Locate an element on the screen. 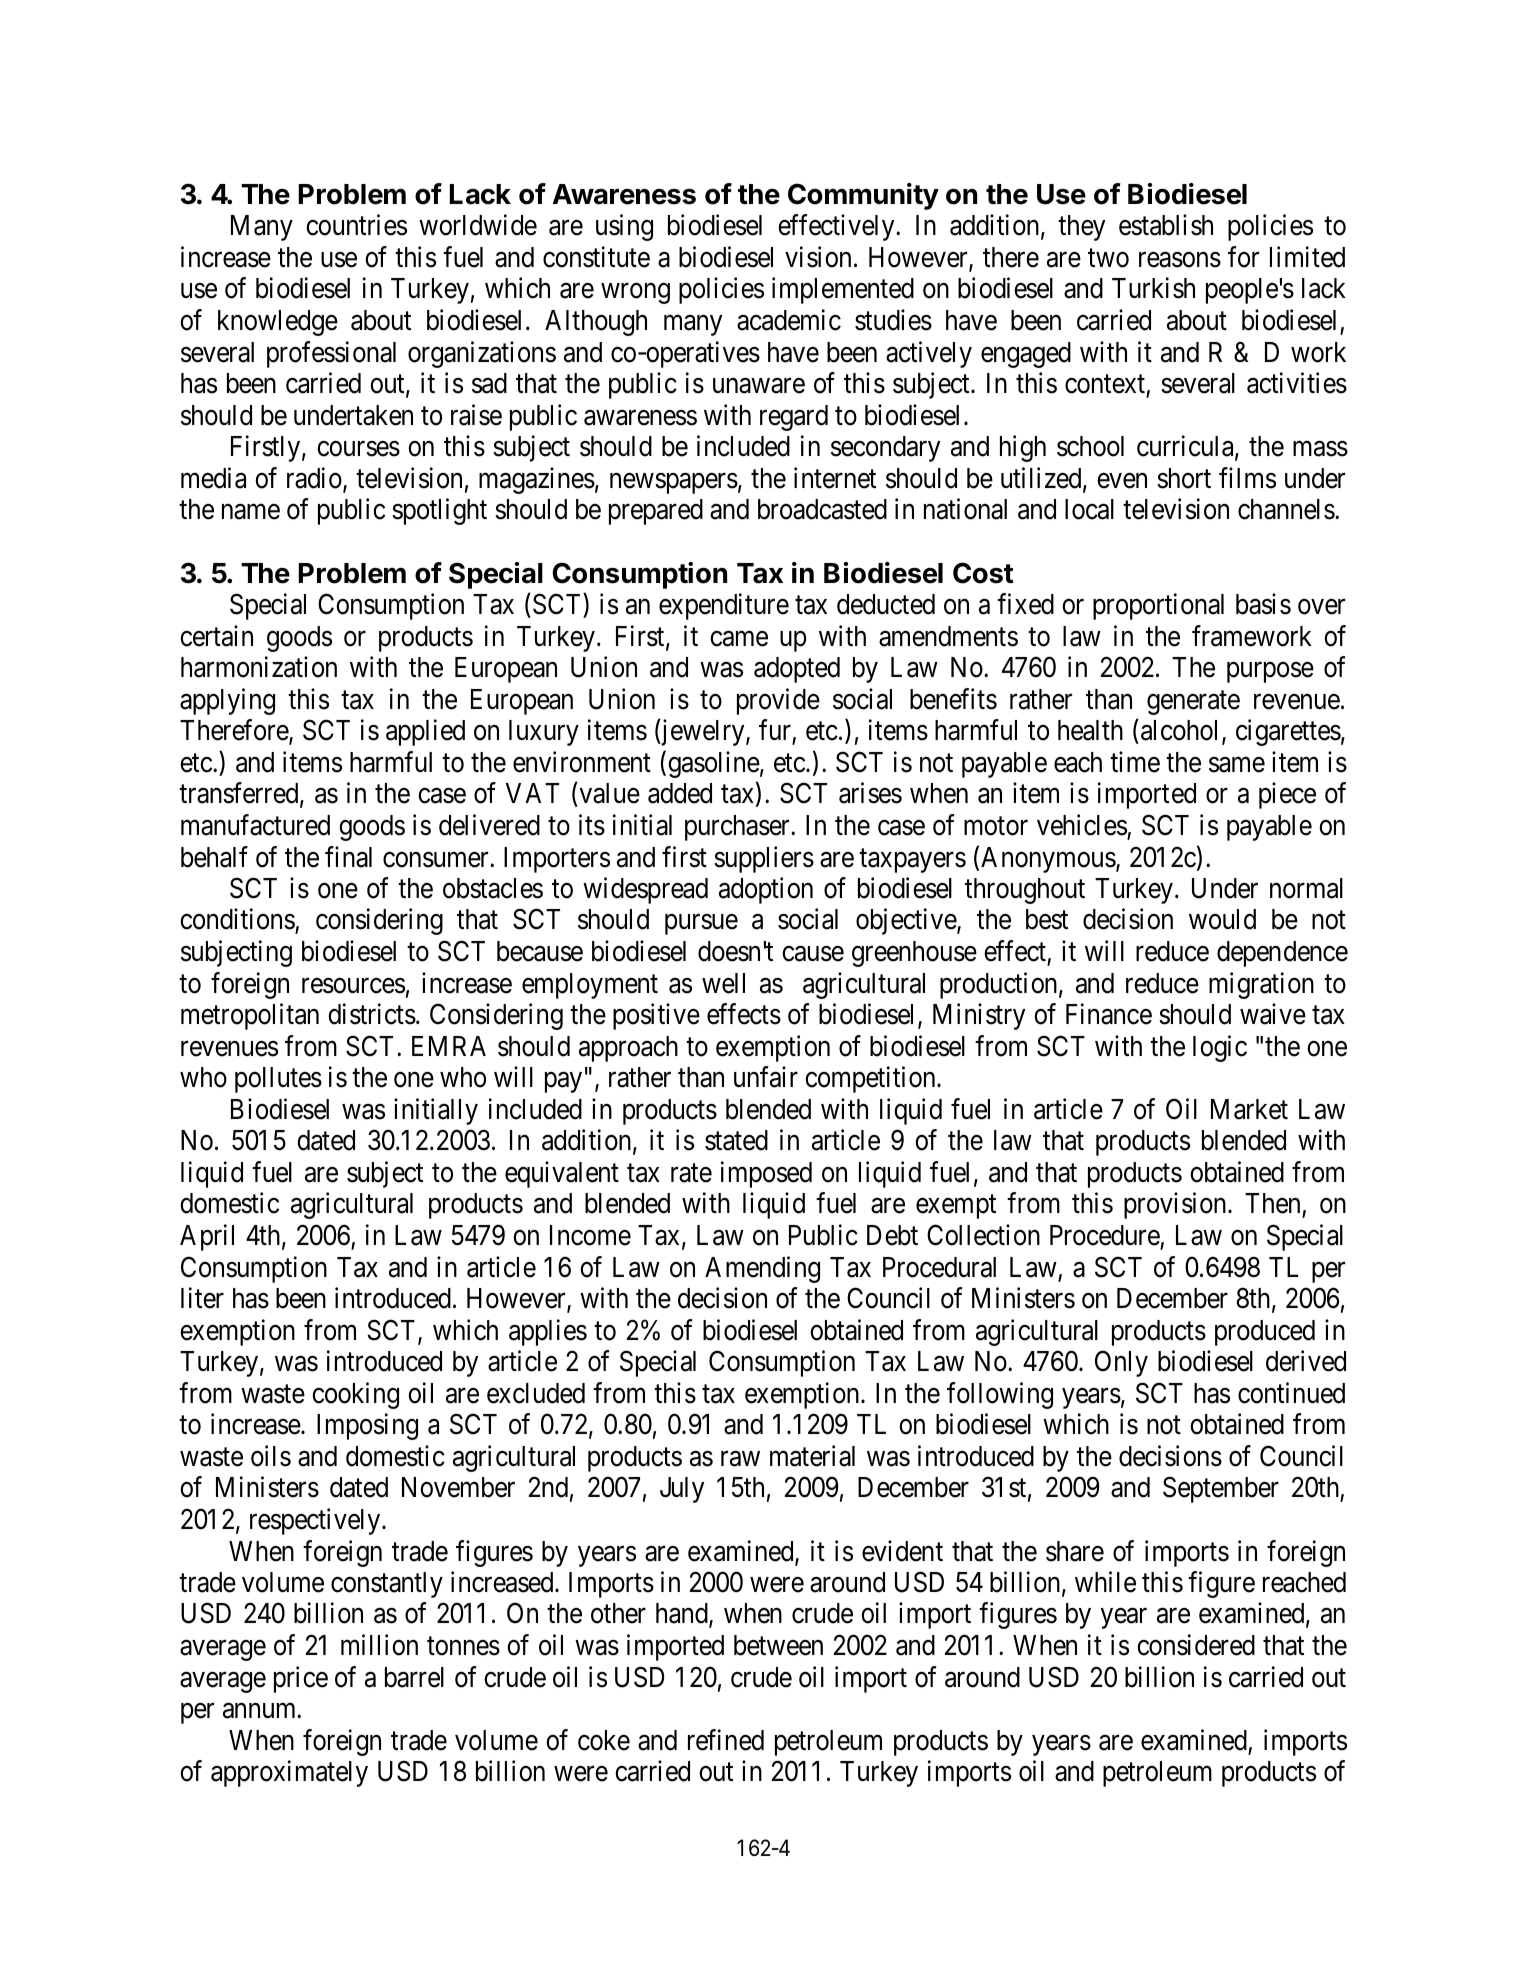 The height and width of the screenshot is (1975, 1526). provide is located at coordinates (778, 701).
